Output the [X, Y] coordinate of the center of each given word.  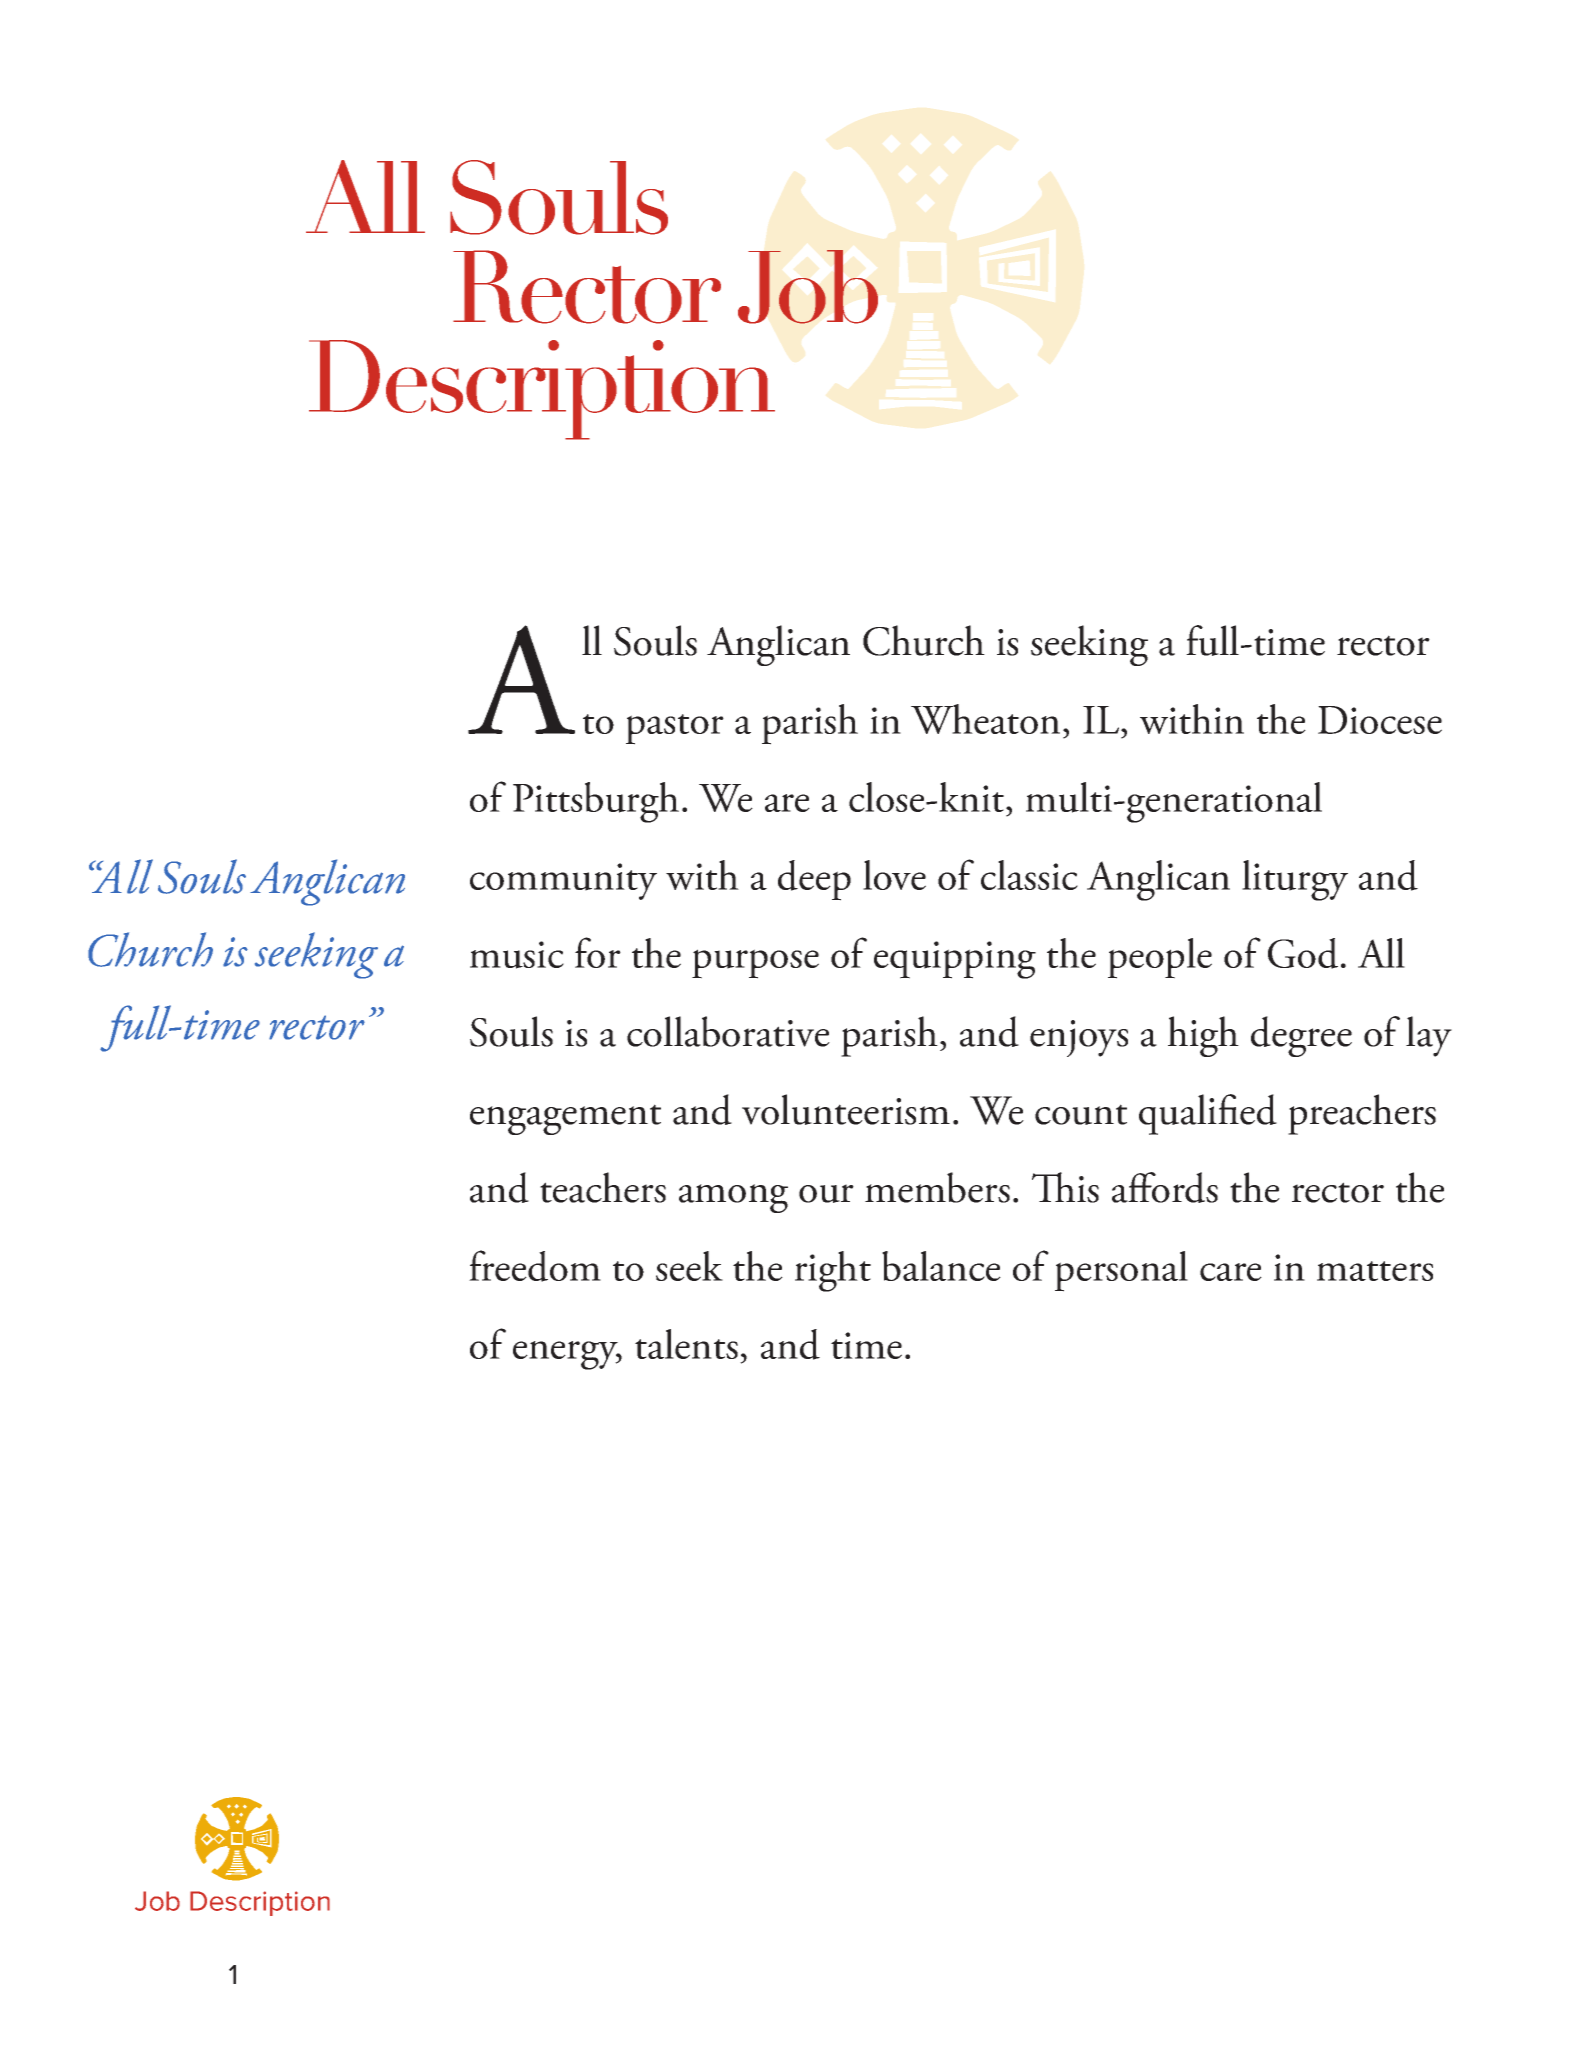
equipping [955, 960]
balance [941, 1266]
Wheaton [985, 719]
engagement [565, 1119]
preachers [1362, 1114]
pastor [675, 729]
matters [1375, 1271]
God [1303, 953]
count [1081, 1114]
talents [686, 1344]
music [517, 955]
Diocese [1380, 720]
